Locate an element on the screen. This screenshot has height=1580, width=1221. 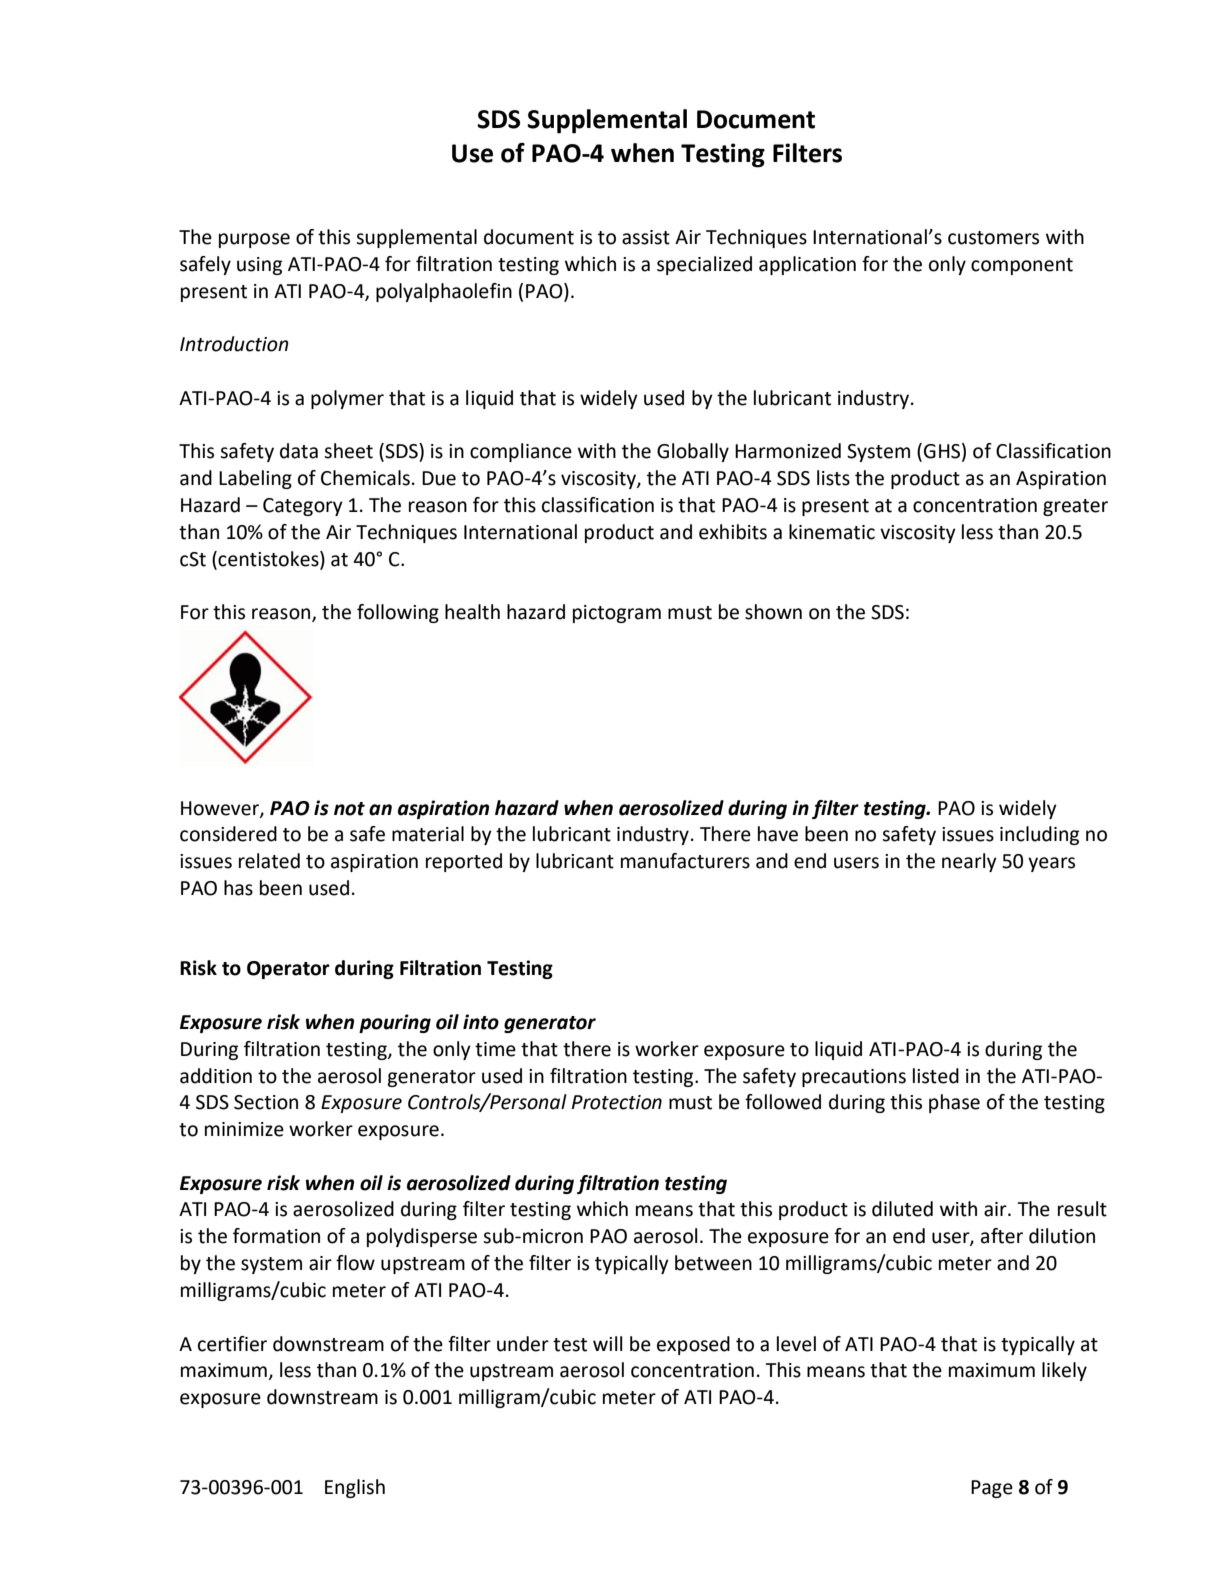
phase is located at coordinates (954, 1103).
